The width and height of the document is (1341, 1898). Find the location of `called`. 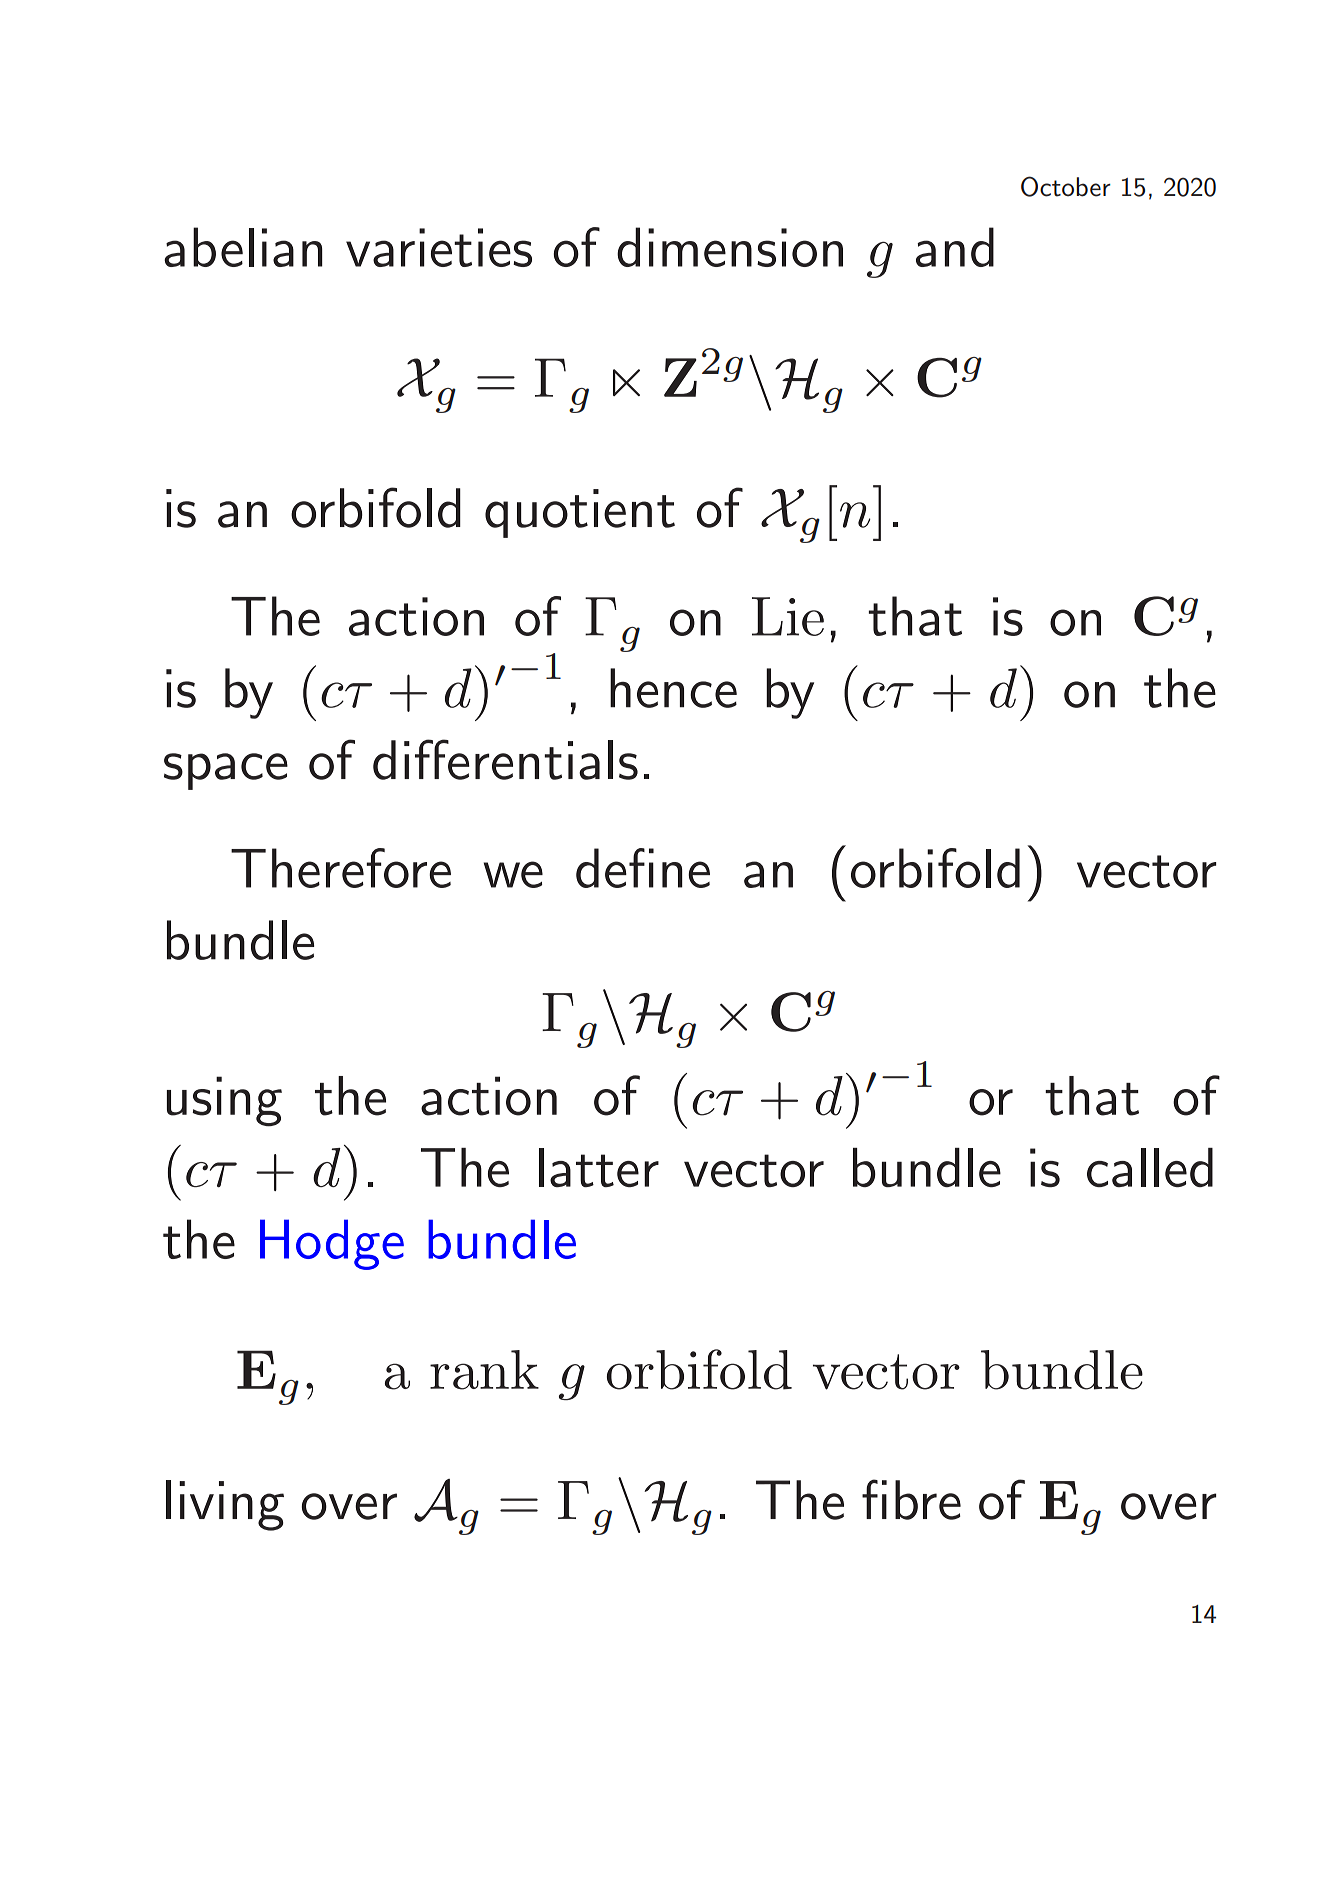

called is located at coordinates (1150, 1167).
